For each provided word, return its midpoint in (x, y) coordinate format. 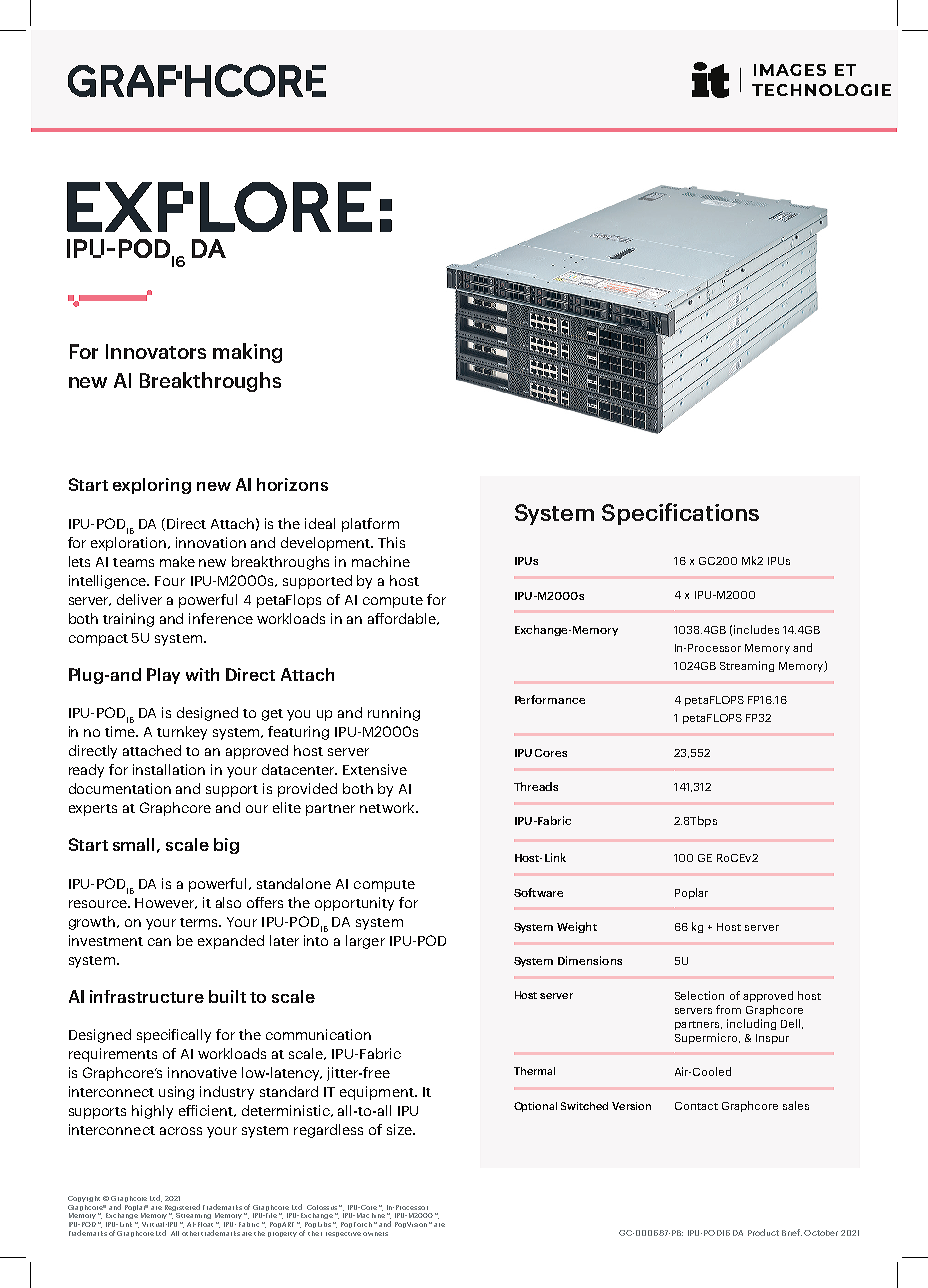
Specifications (680, 514)
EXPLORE (219, 207)
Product (763, 1232)
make (177, 561)
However (166, 903)
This (391, 542)
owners (375, 1234)
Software (538, 892)
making (247, 353)
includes (756, 629)
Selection (699, 995)
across (181, 1131)
